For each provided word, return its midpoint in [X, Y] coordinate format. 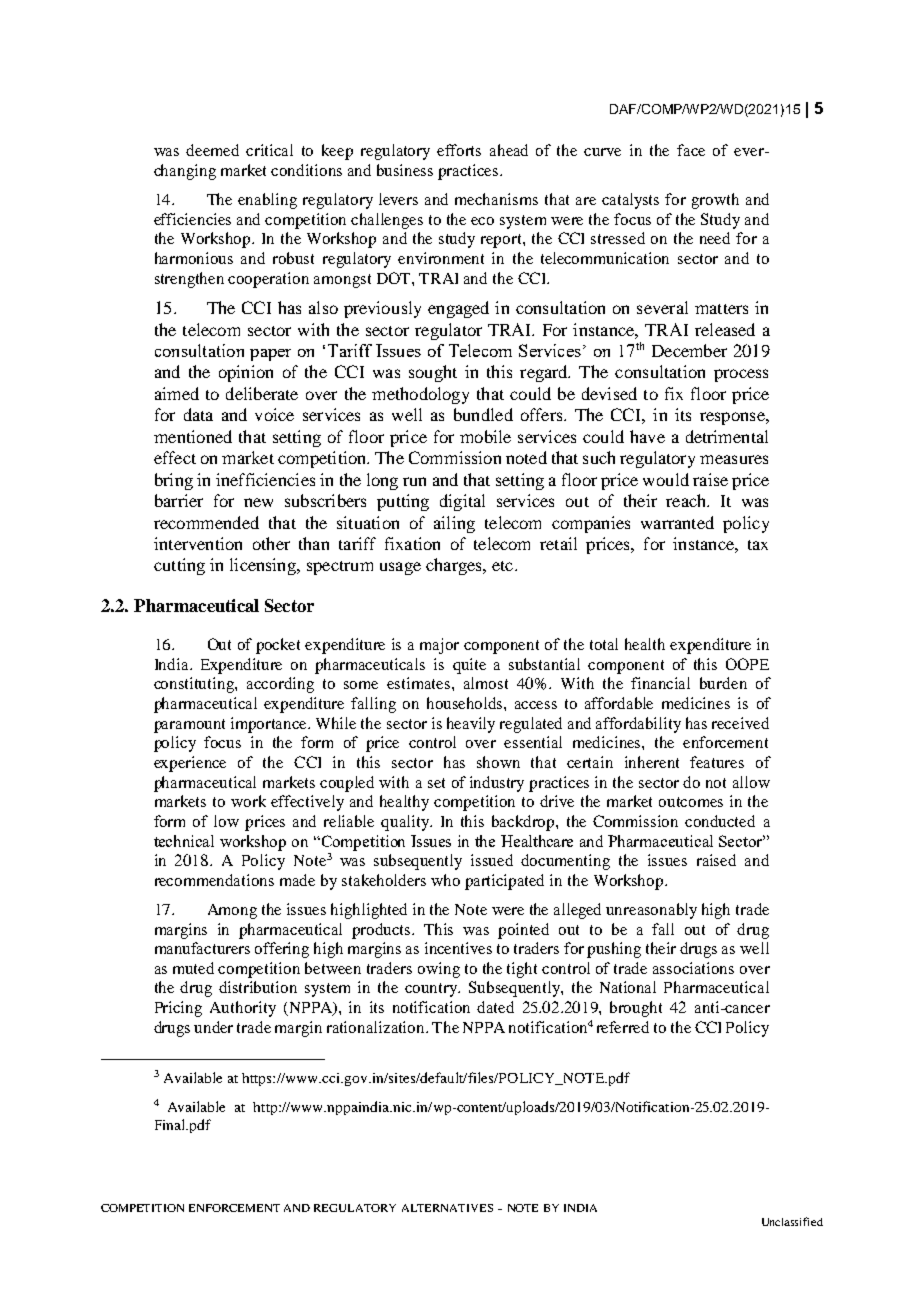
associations [693, 968]
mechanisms [496, 199]
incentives [458, 948]
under [213, 1027]
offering [282, 950]
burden [723, 683]
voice [274, 414]
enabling [267, 201]
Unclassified [792, 1221]
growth [715, 201]
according [280, 685]
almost [486, 683]
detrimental [727, 436]
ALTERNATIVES [447, 1208]
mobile [485, 436]
